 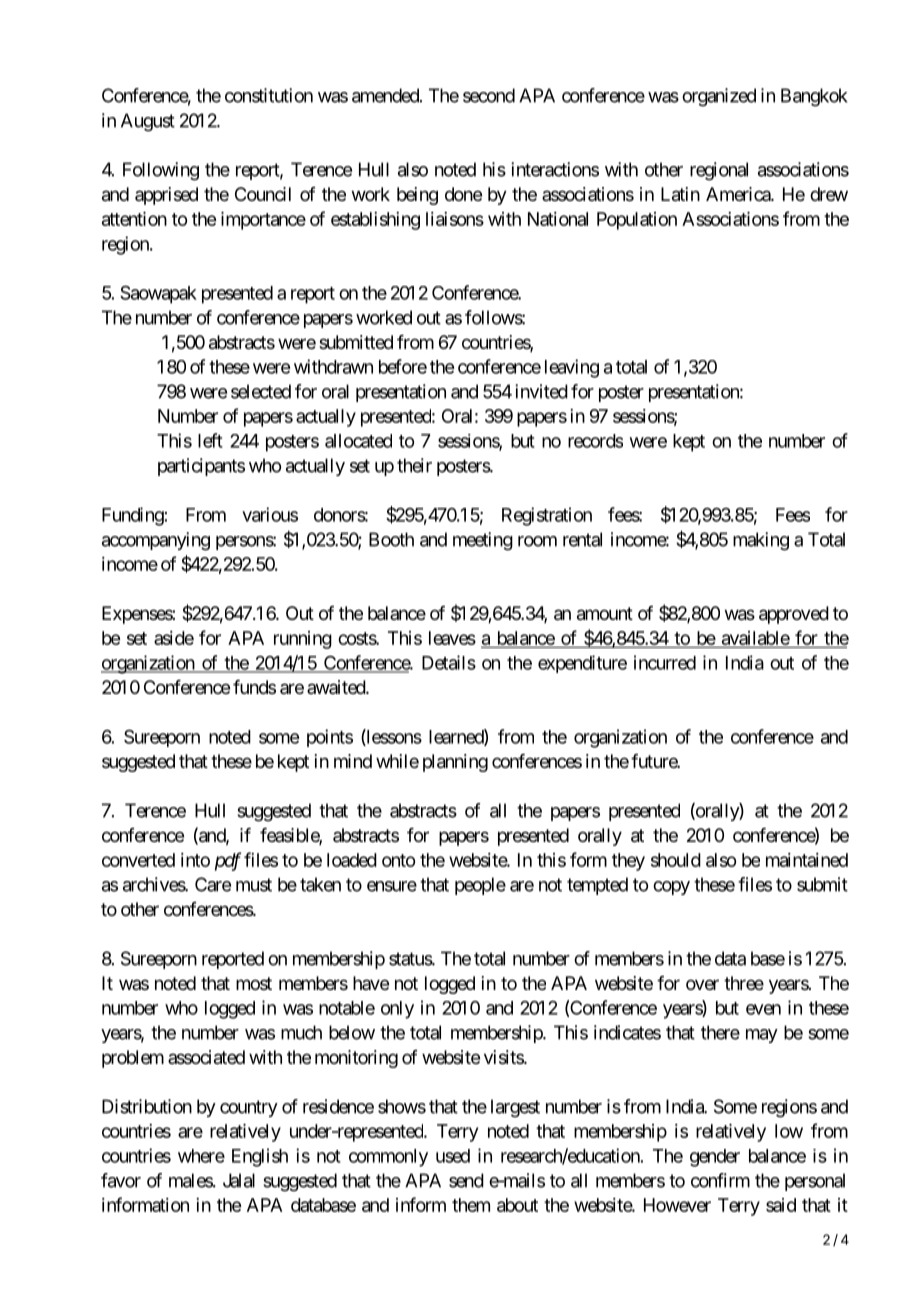 What do you see at coordinates (480, 886) in the screenshot?
I see `people` at bounding box center [480, 886].
